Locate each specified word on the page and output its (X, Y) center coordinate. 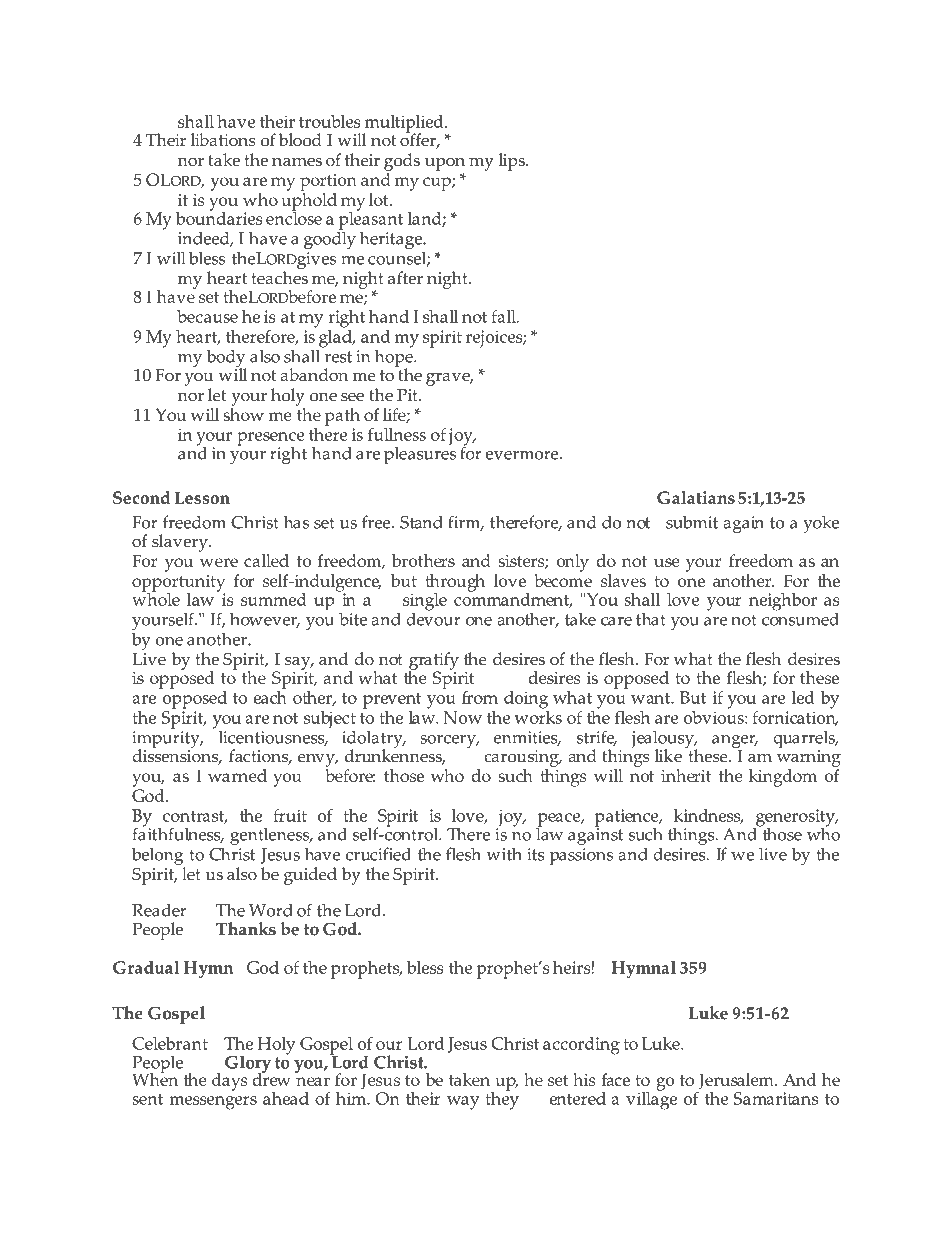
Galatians (696, 497)
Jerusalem (737, 1081)
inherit (686, 775)
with (504, 854)
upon (445, 164)
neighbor (783, 602)
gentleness (271, 837)
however (265, 620)
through (455, 584)
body (226, 359)
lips (513, 162)
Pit (408, 395)
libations (223, 140)
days (230, 1082)
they (502, 1099)
